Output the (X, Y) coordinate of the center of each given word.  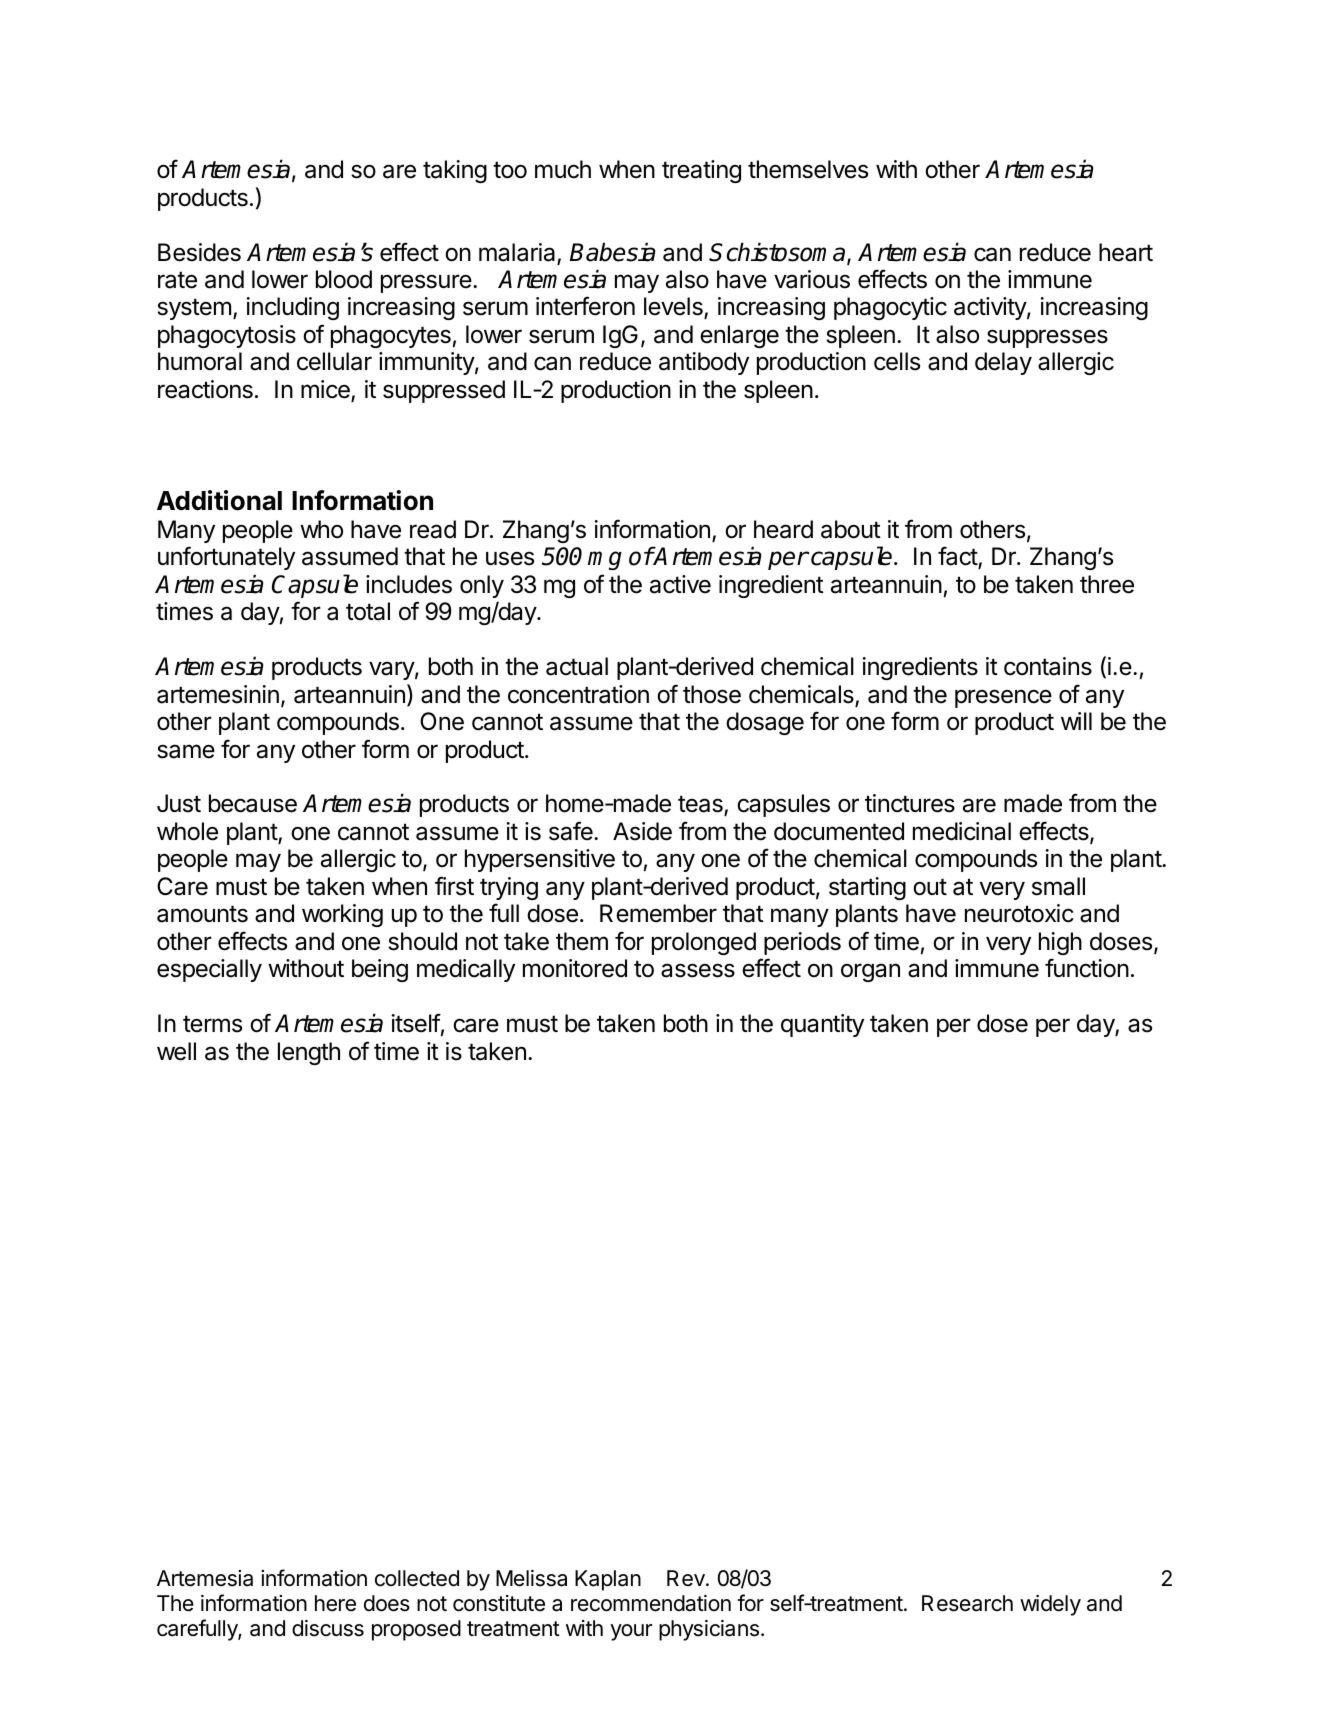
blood (344, 279)
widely (1050, 1605)
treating (701, 171)
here (335, 1603)
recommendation (651, 1603)
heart (1126, 252)
